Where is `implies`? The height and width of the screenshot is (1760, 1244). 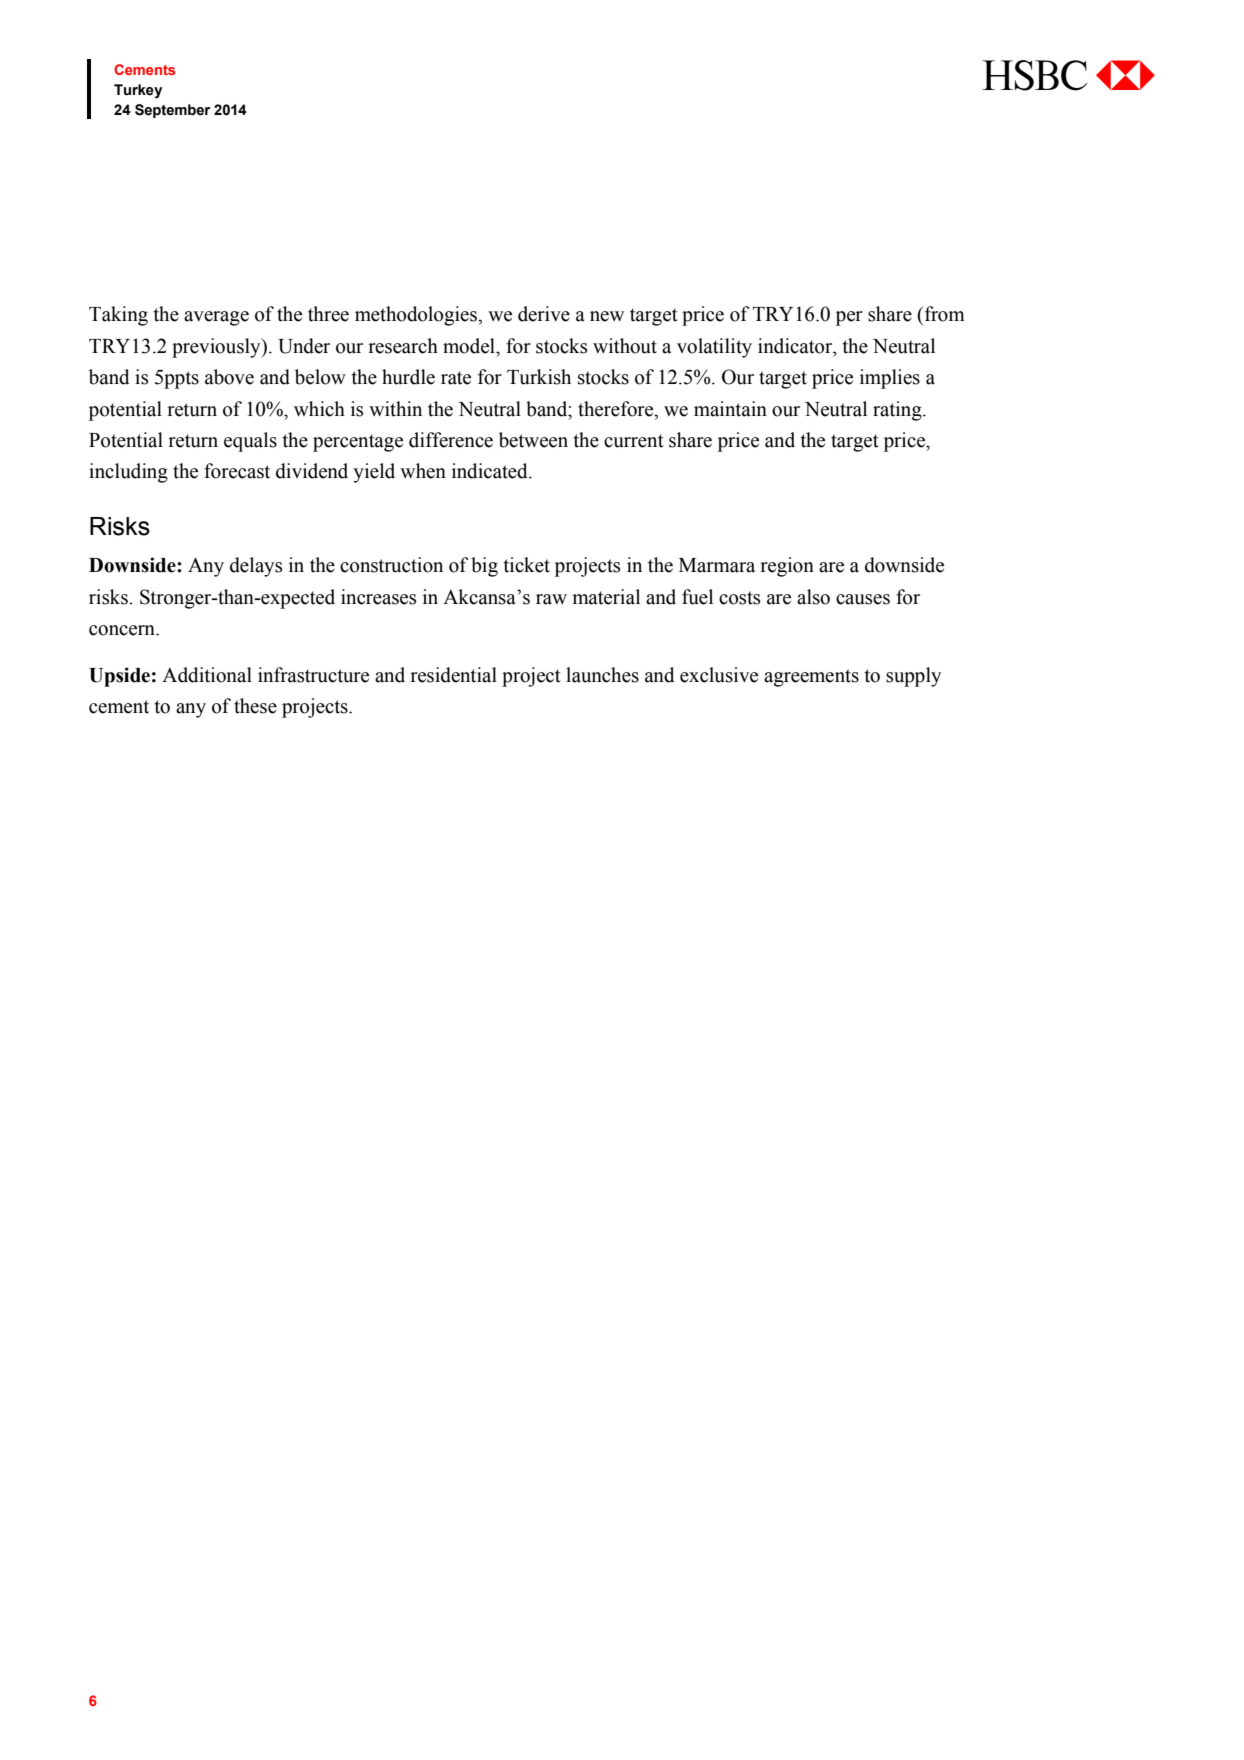 implies is located at coordinates (890, 379).
